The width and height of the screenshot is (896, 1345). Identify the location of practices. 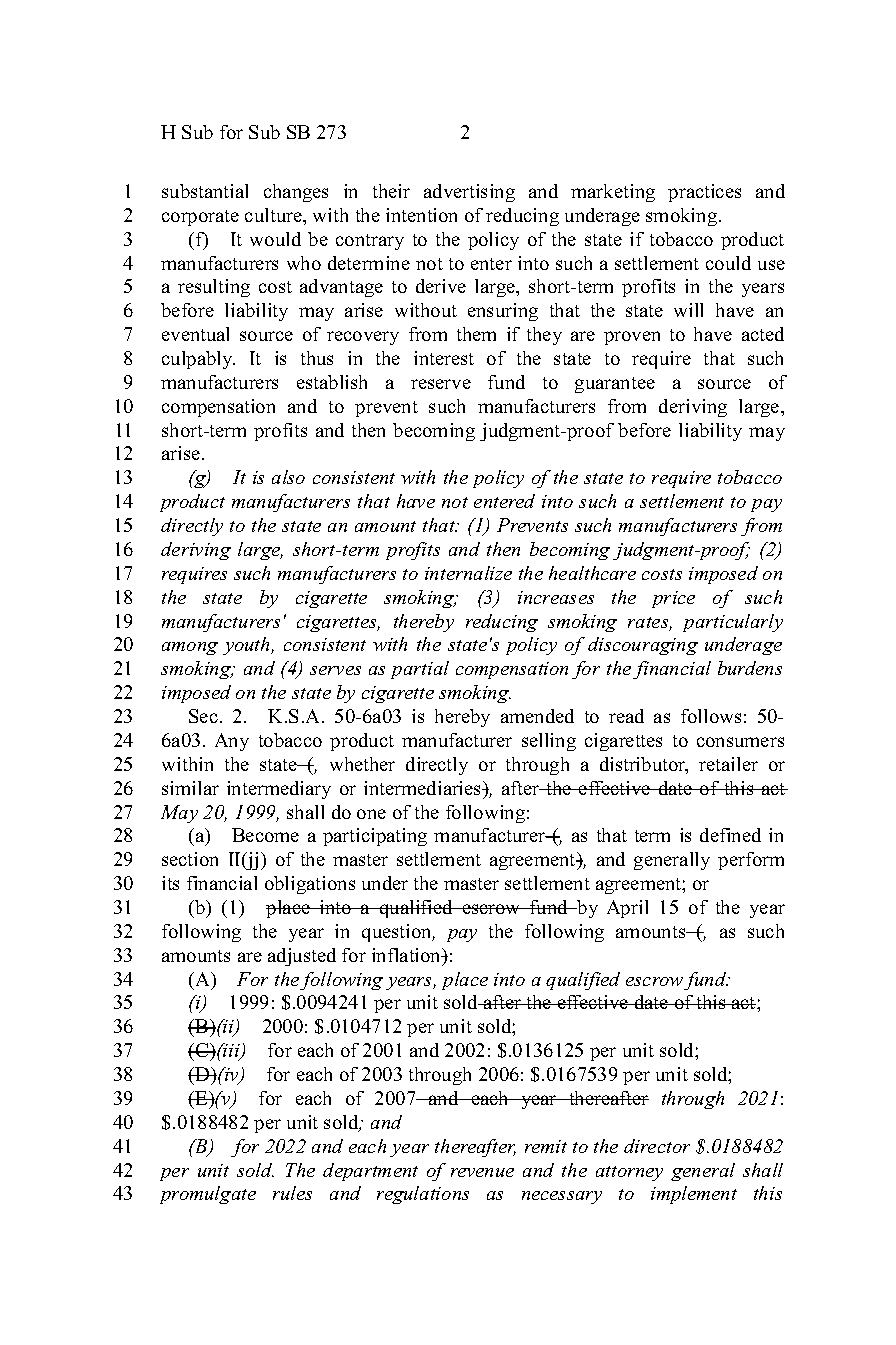
(704, 193).
